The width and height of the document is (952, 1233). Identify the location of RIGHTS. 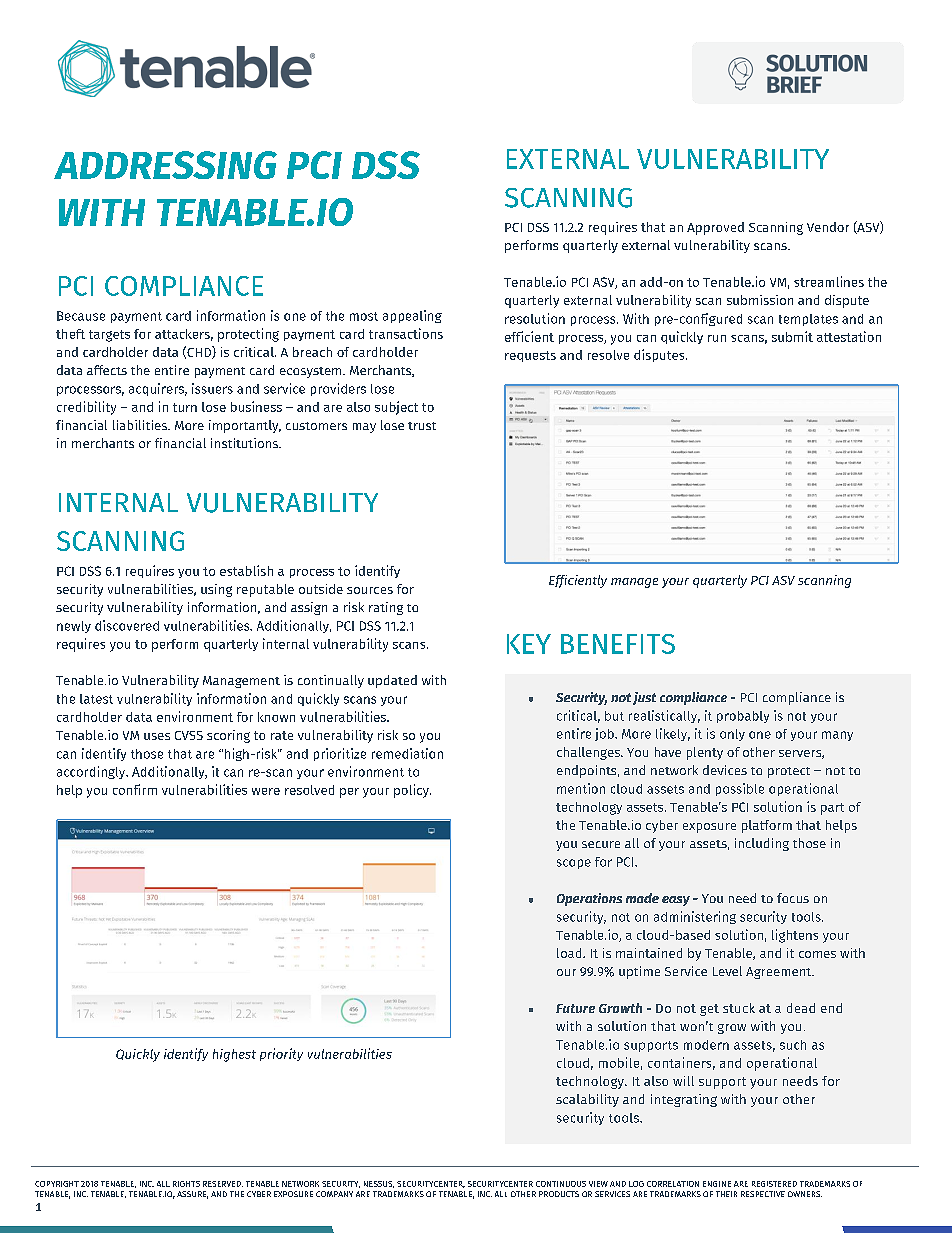
(186, 1184).
